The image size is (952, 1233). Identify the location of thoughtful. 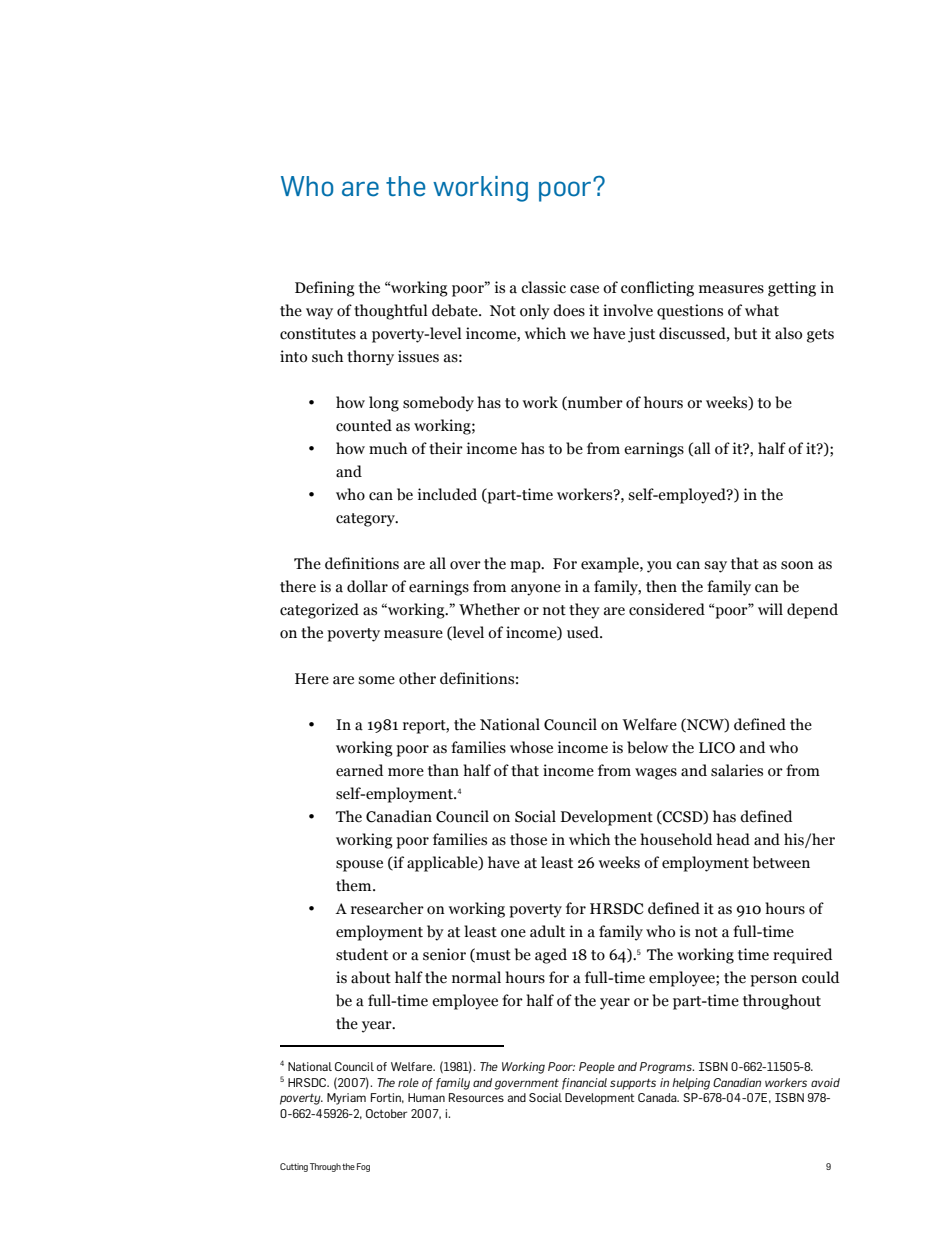
(391, 312).
